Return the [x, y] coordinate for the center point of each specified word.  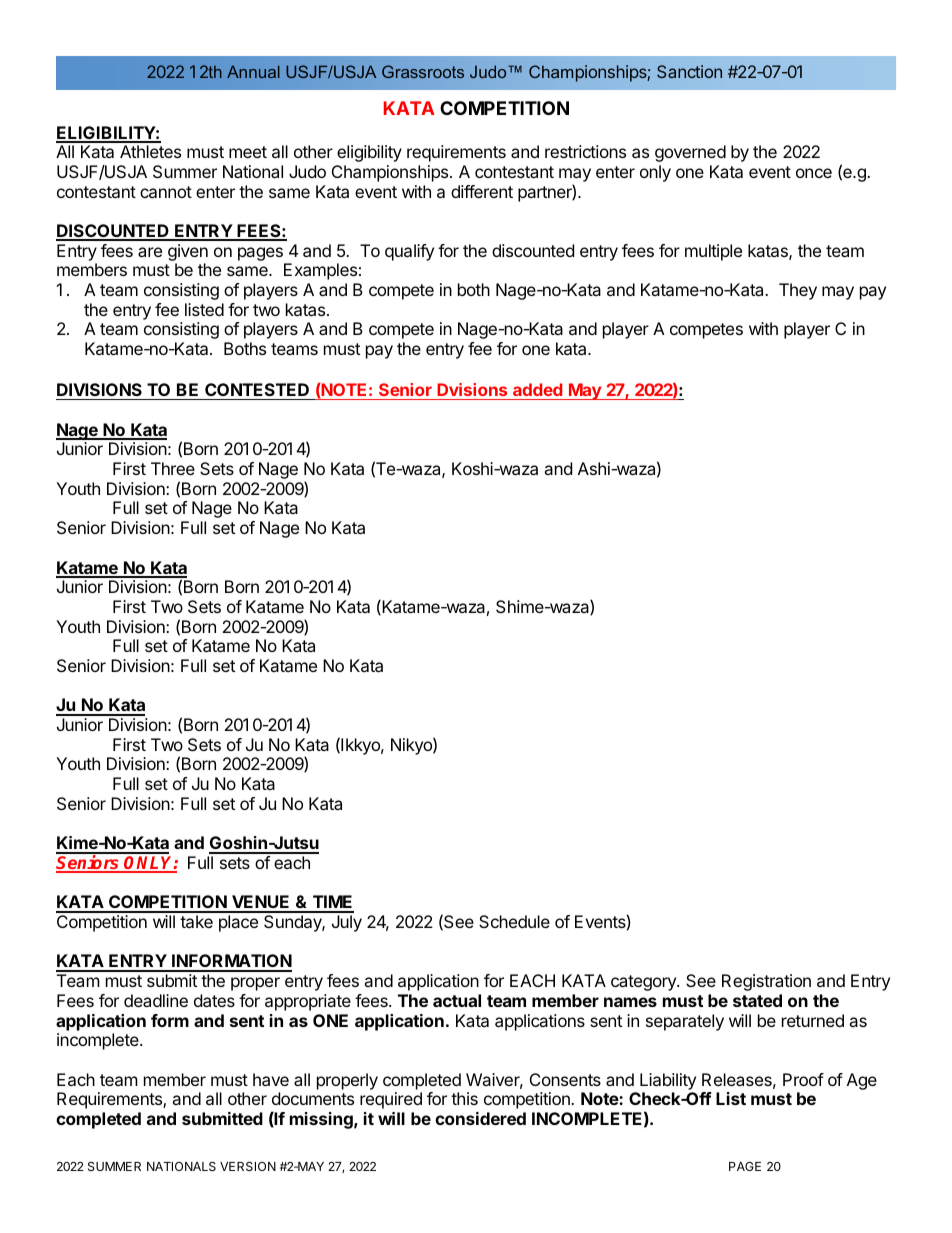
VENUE [261, 903]
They [798, 291]
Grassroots [423, 71]
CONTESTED [257, 389]
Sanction [689, 71]
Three [173, 468]
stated [757, 1000]
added [537, 389]
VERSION [248, 1166]
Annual [253, 71]
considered [480, 1118]
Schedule [514, 921]
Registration [766, 982]
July [347, 923]
